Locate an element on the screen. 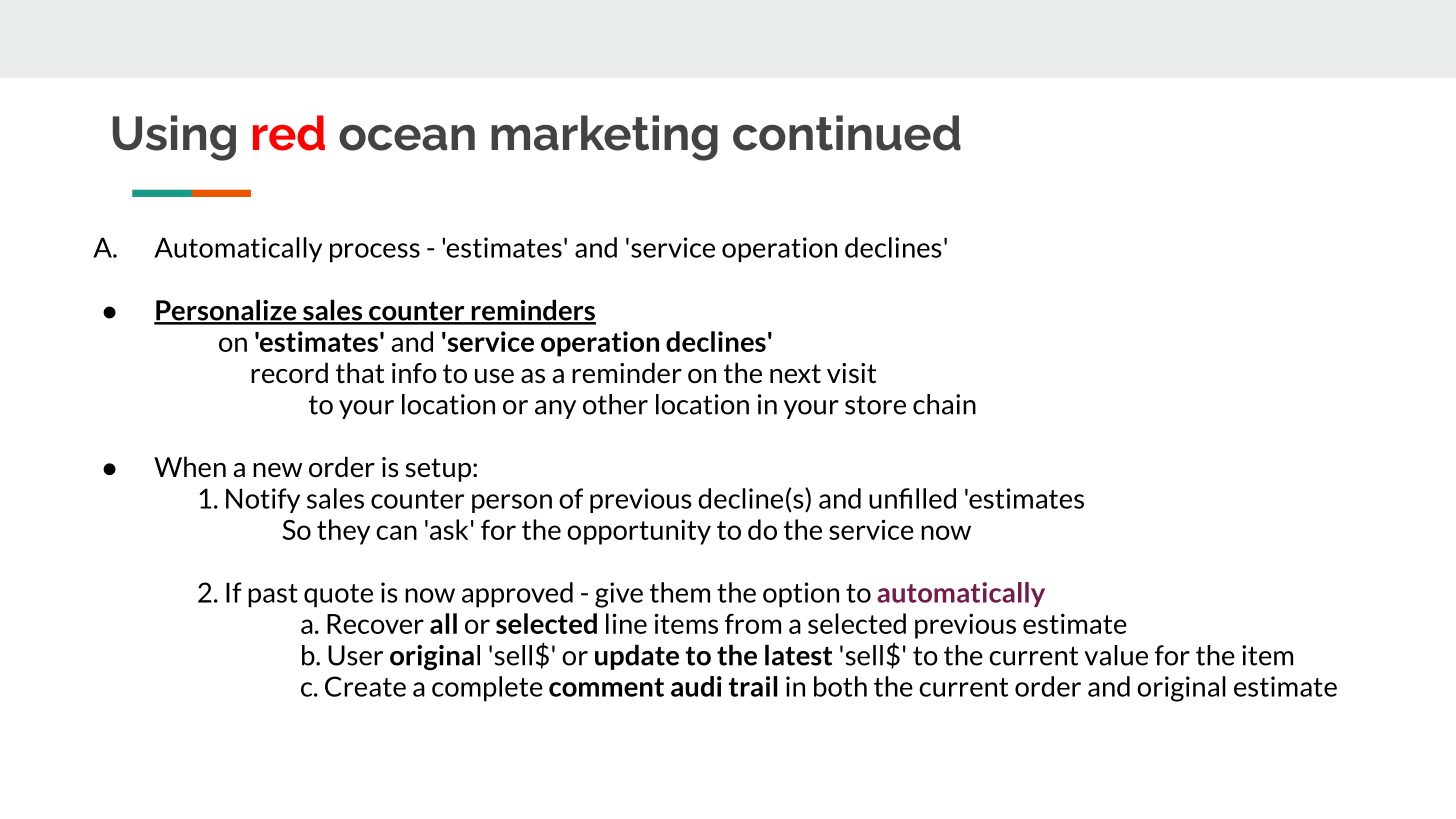  record is located at coordinates (289, 372).
